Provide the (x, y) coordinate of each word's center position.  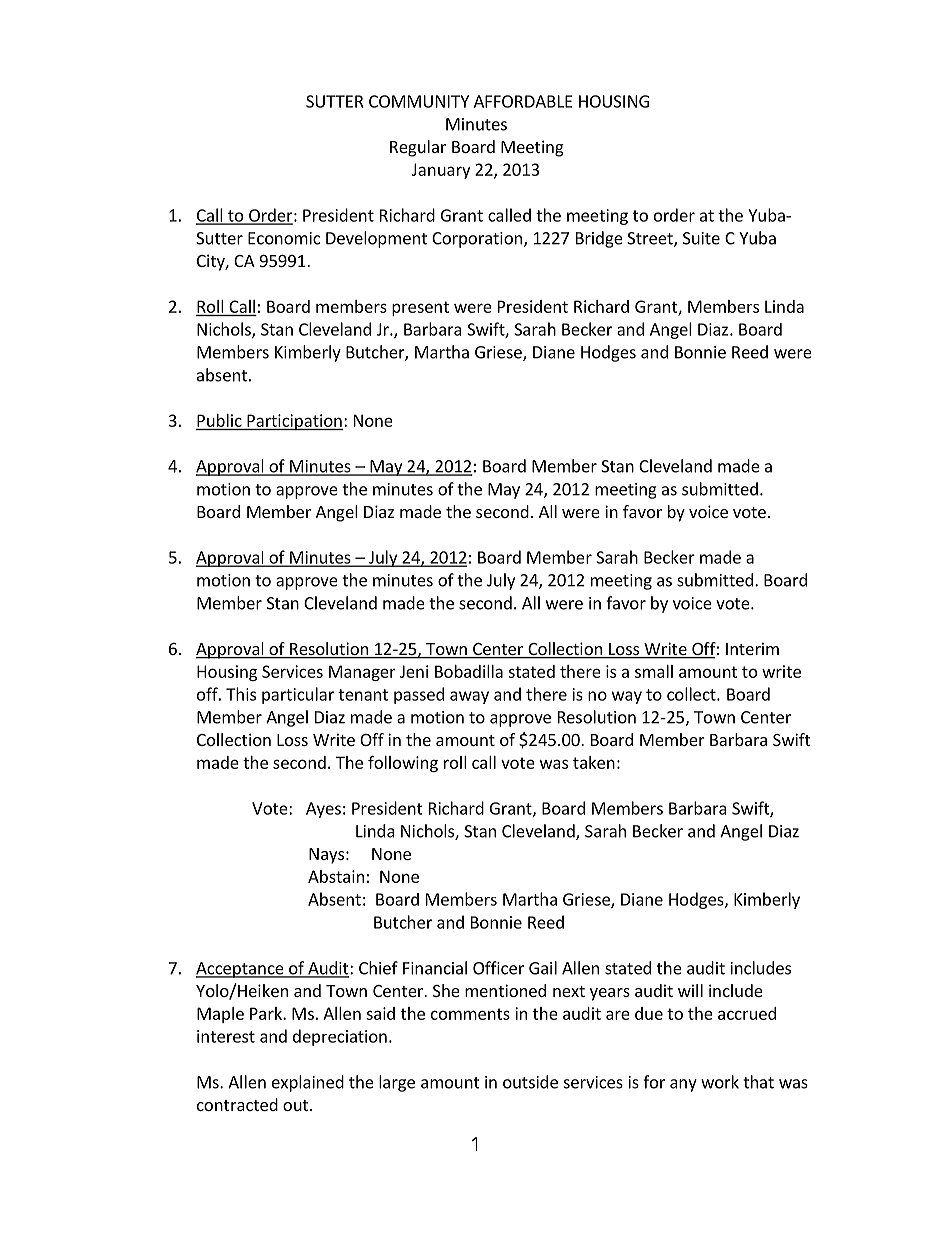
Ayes (323, 810)
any (683, 1085)
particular (298, 695)
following (403, 763)
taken (594, 762)
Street (651, 239)
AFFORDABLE (523, 101)
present (420, 308)
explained (308, 1083)
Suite (701, 238)
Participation (294, 422)
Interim (752, 648)
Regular (418, 148)
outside (530, 1082)
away (469, 697)
